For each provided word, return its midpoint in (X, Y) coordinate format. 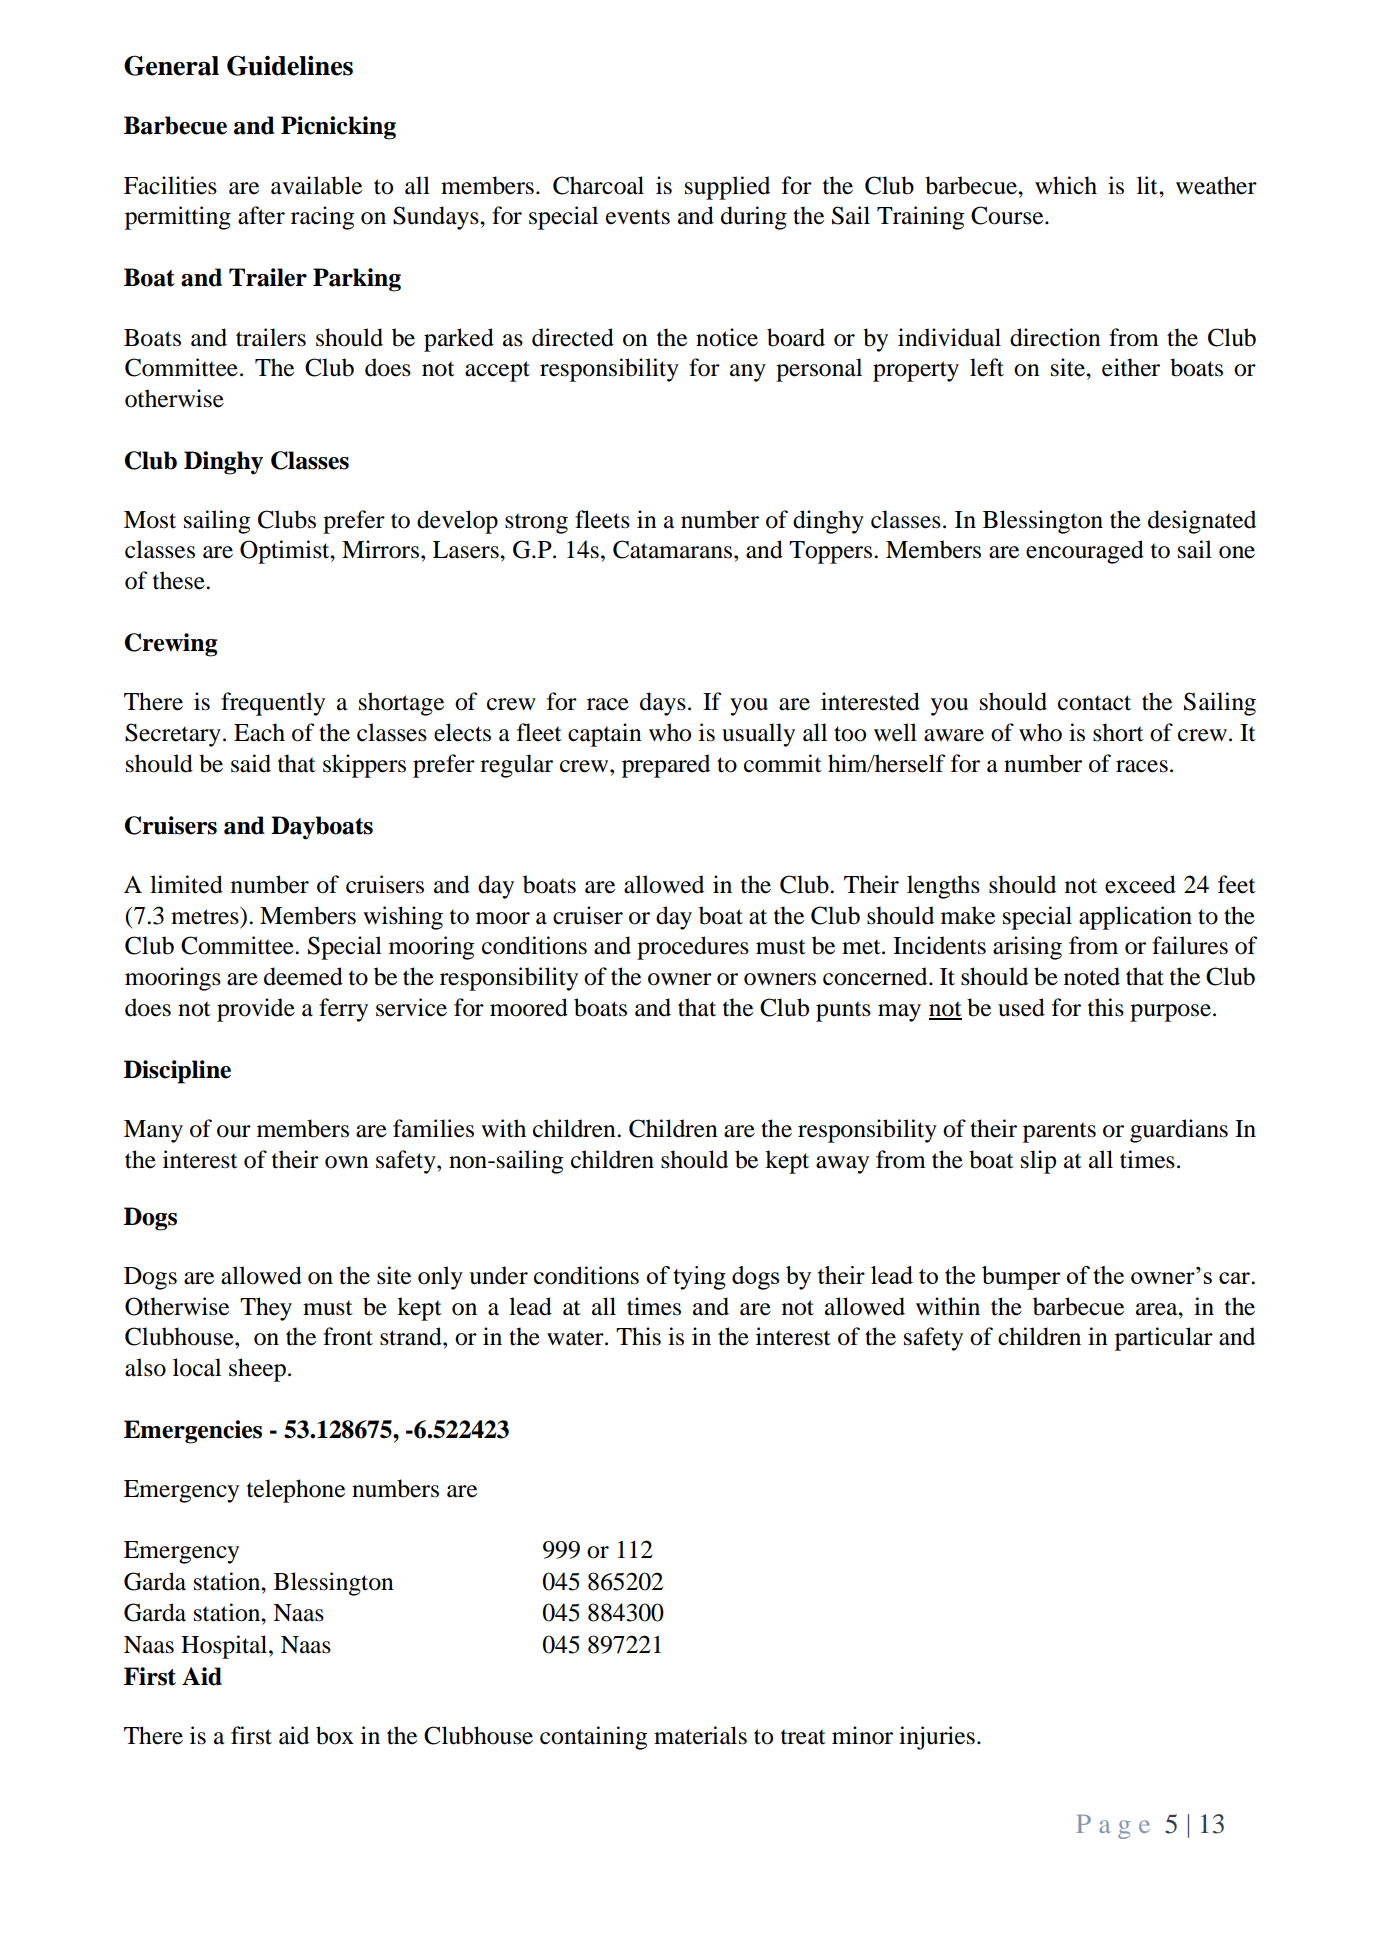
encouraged (1085, 552)
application (1135, 918)
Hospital (225, 1647)
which (1066, 185)
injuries (937, 1738)
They (266, 1309)
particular (1164, 1339)
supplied (727, 188)
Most (150, 520)
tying (699, 1278)
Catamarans (672, 549)
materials (700, 1735)
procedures (693, 948)
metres (206, 916)
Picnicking (338, 128)
